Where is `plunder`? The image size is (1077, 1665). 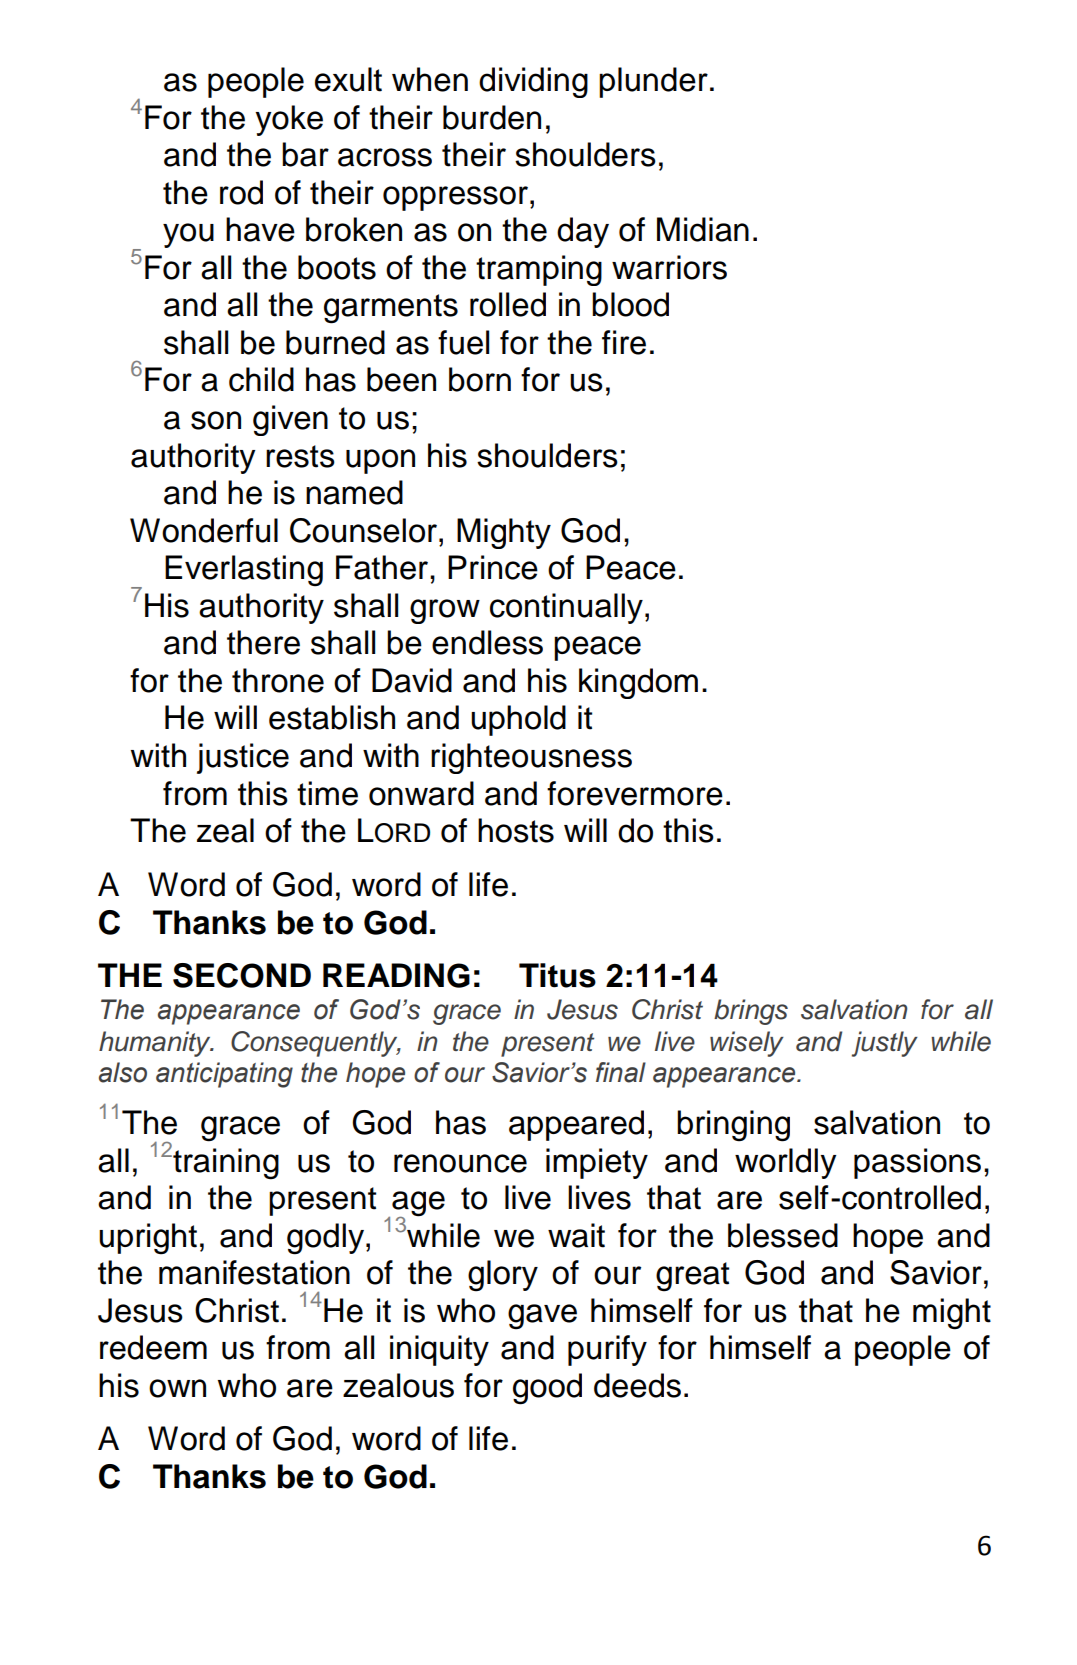 plunder is located at coordinates (653, 82).
